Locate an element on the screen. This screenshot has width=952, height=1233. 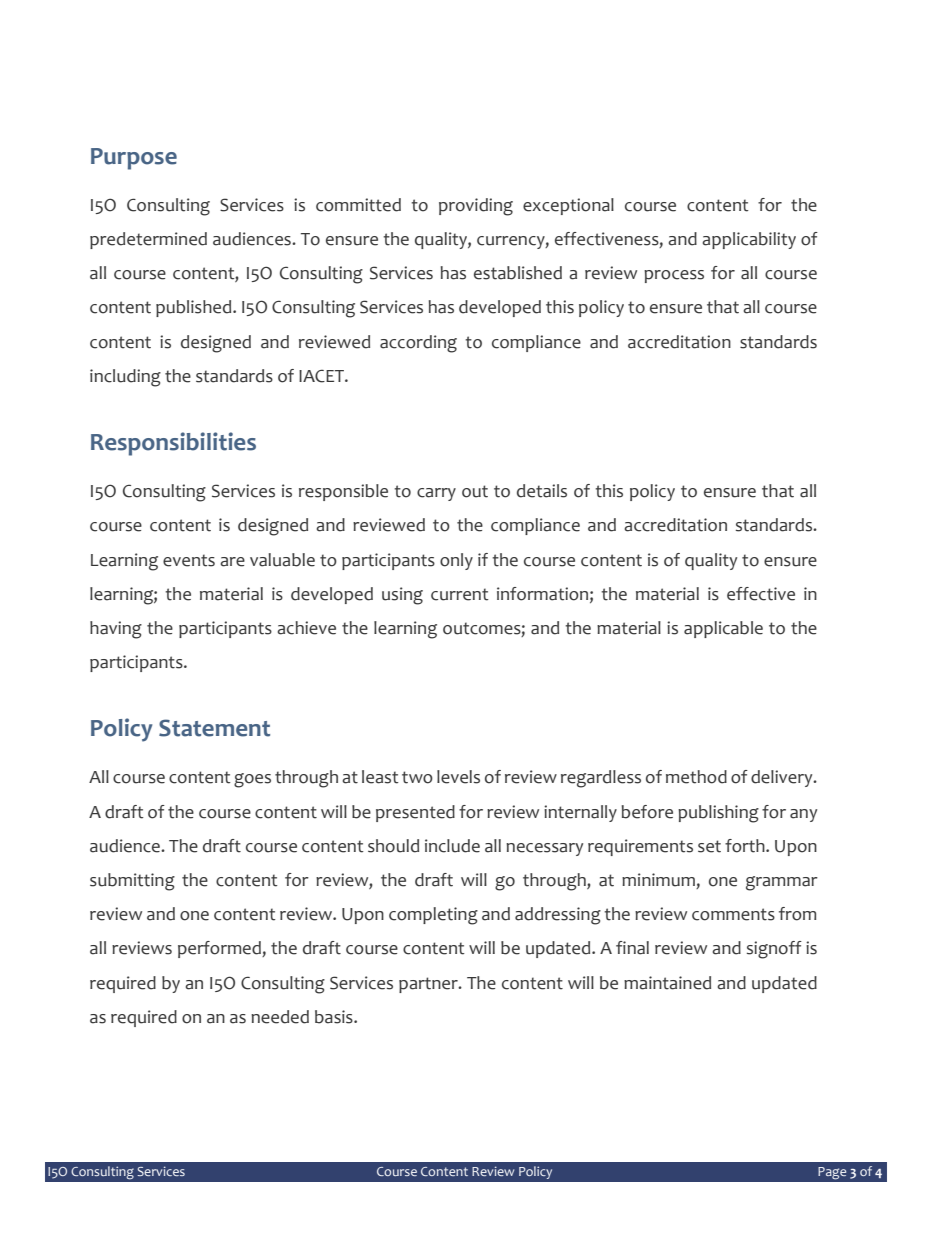
providing is located at coordinates (476, 207).
